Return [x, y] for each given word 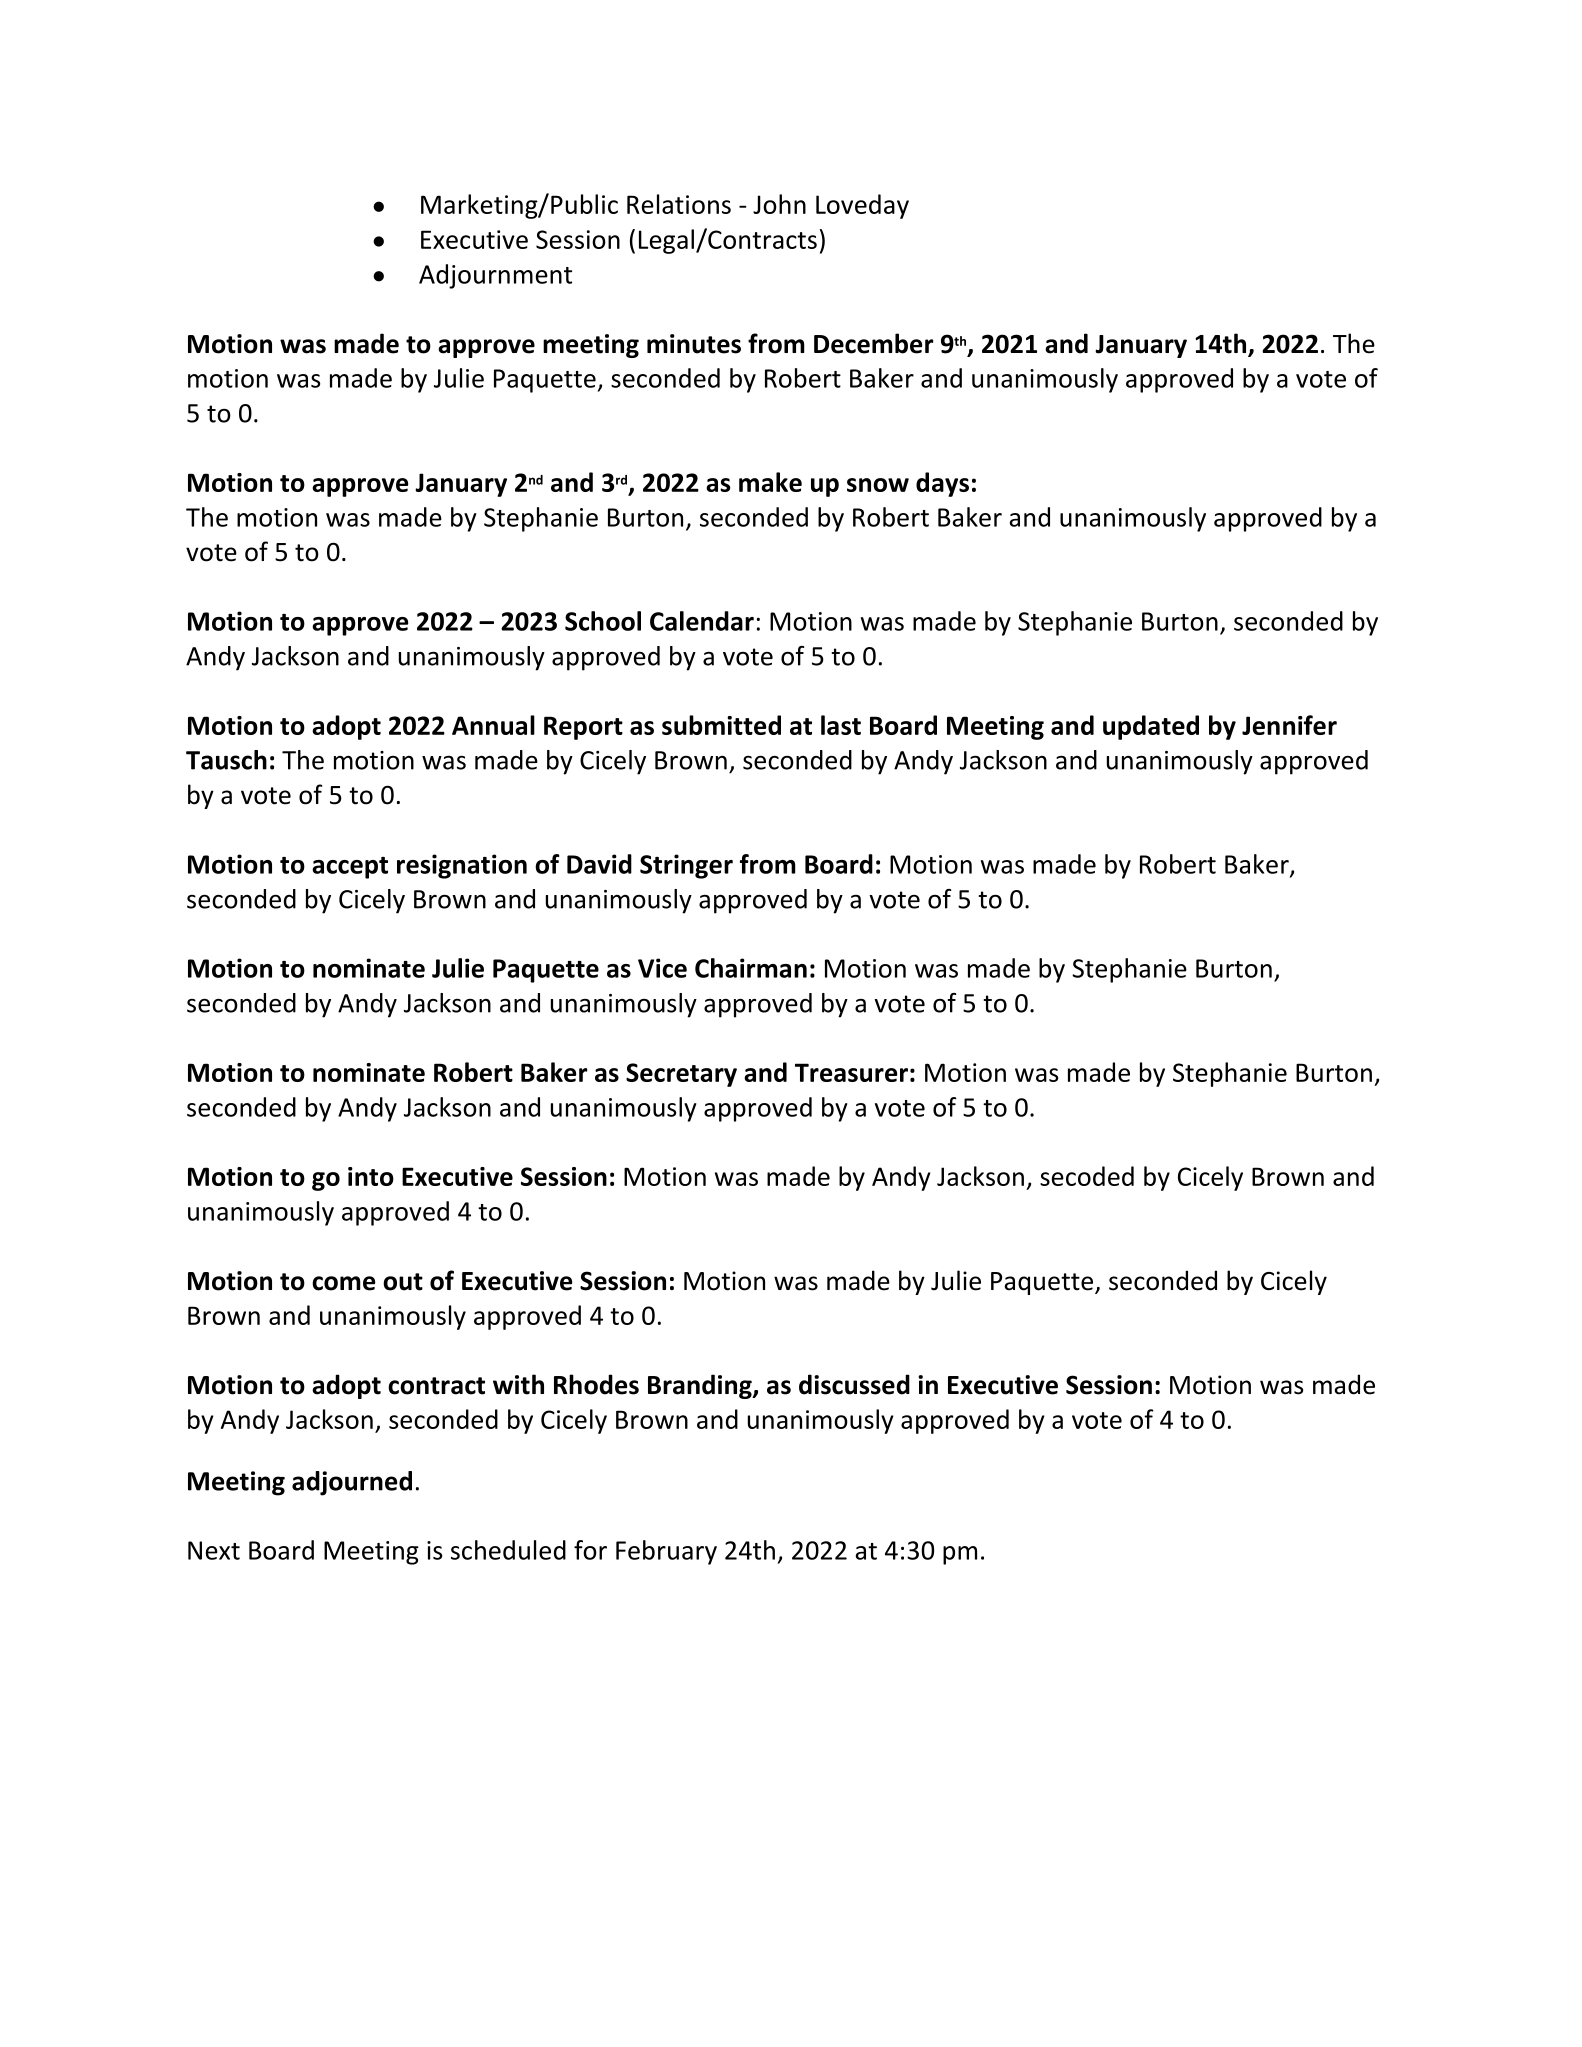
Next [214, 1550]
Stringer [686, 866]
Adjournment [495, 276]
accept [350, 868]
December [874, 343]
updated [1151, 727]
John [779, 204]
